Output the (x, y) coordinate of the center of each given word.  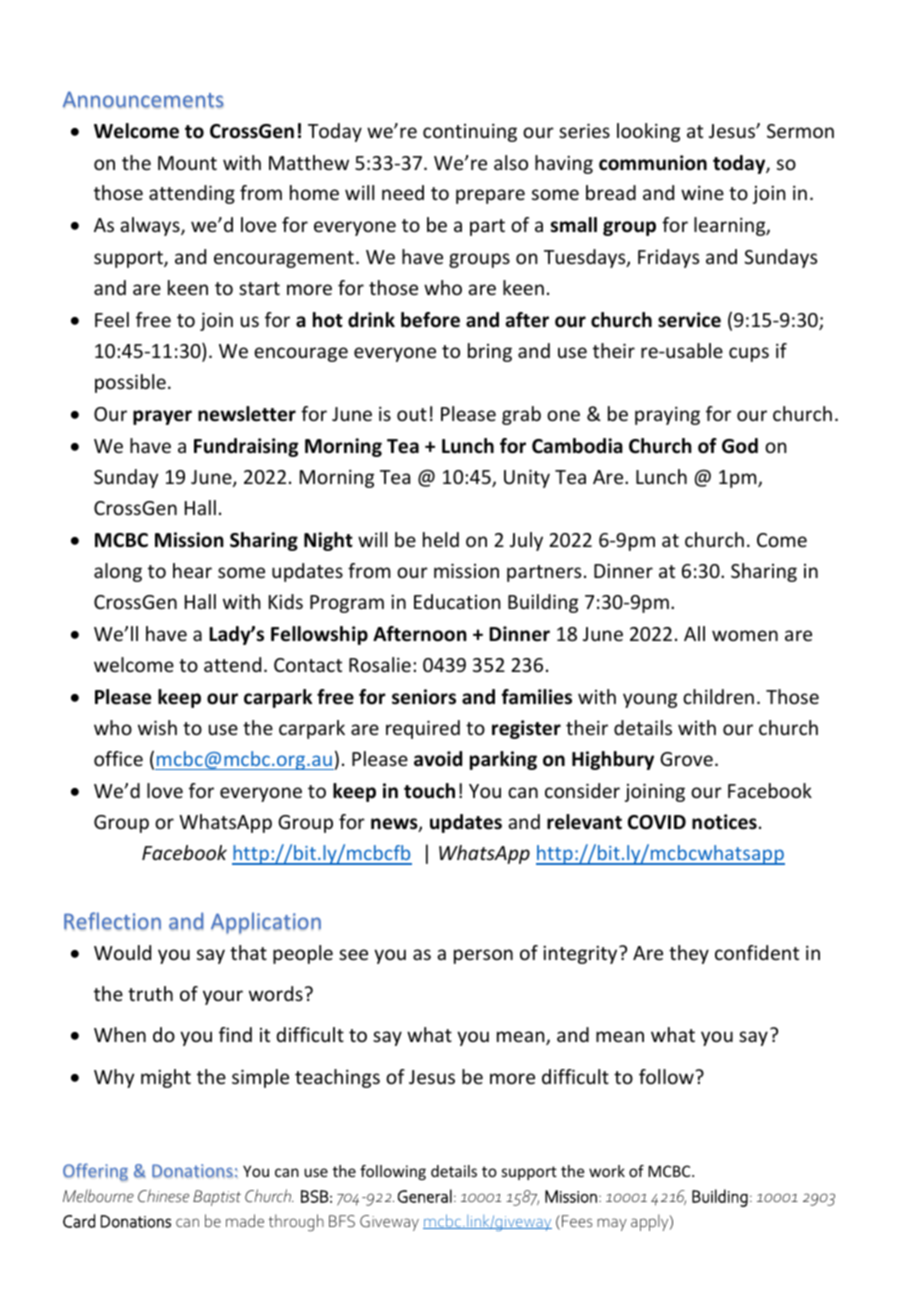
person (483, 956)
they (689, 954)
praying (667, 415)
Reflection (112, 921)
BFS (342, 1221)
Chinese (163, 1196)
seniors (424, 697)
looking (648, 132)
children (718, 696)
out (412, 414)
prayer (162, 417)
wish (157, 727)
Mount (187, 163)
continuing (470, 132)
